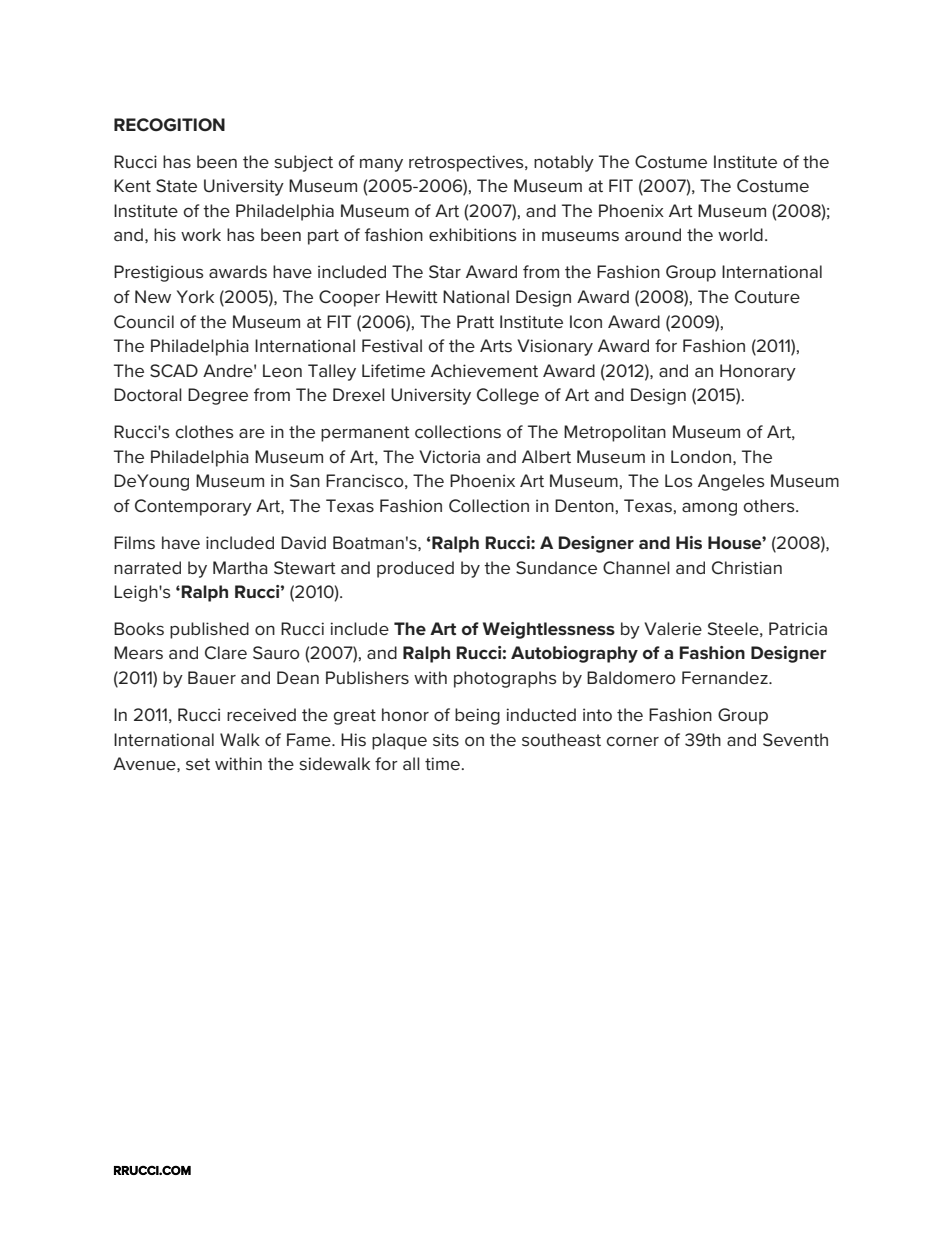 This image has width=952, height=1233. I want to click on Valerie, so click(673, 628).
